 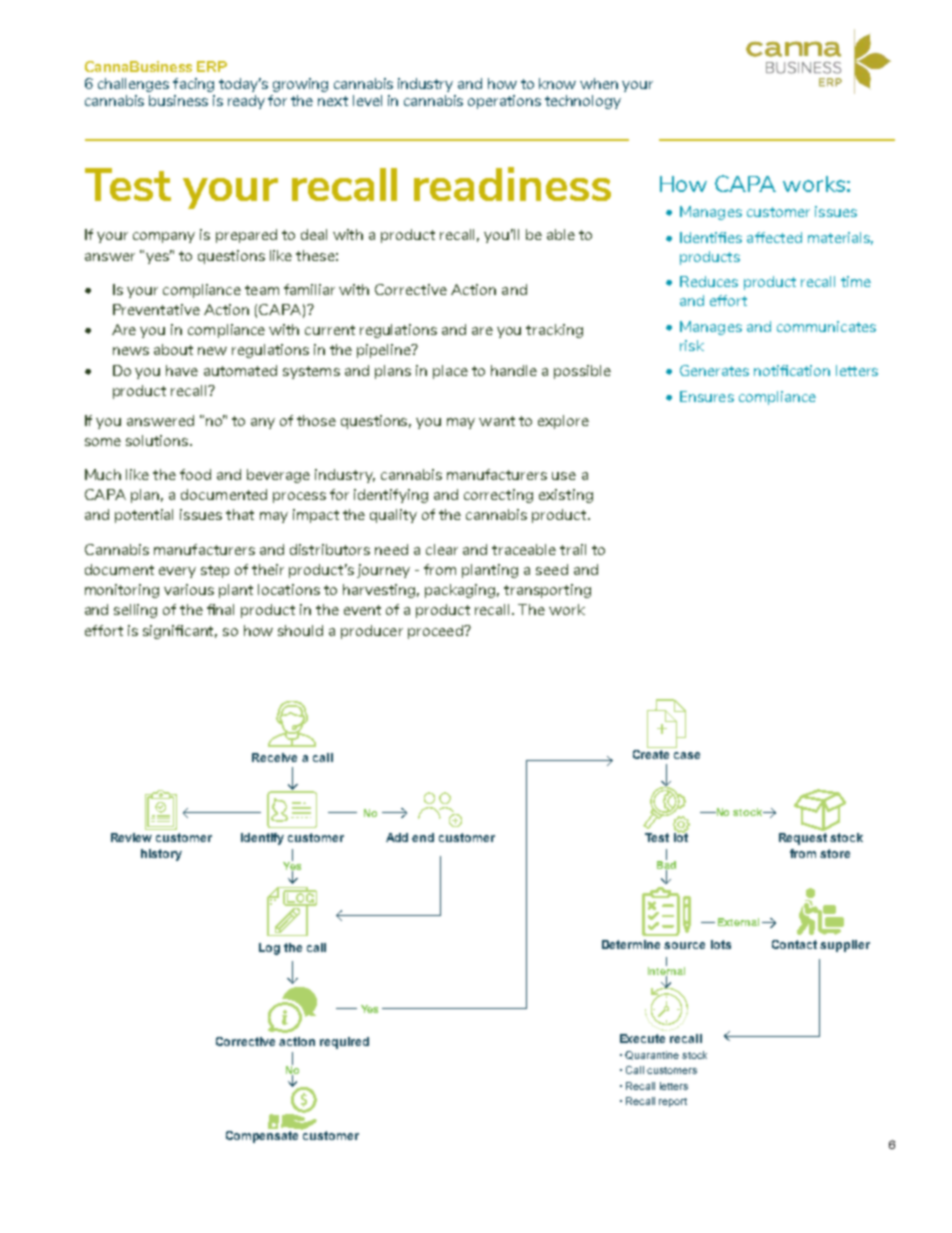 What do you see at coordinates (264, 1135) in the screenshot?
I see `Compensate` at bounding box center [264, 1135].
